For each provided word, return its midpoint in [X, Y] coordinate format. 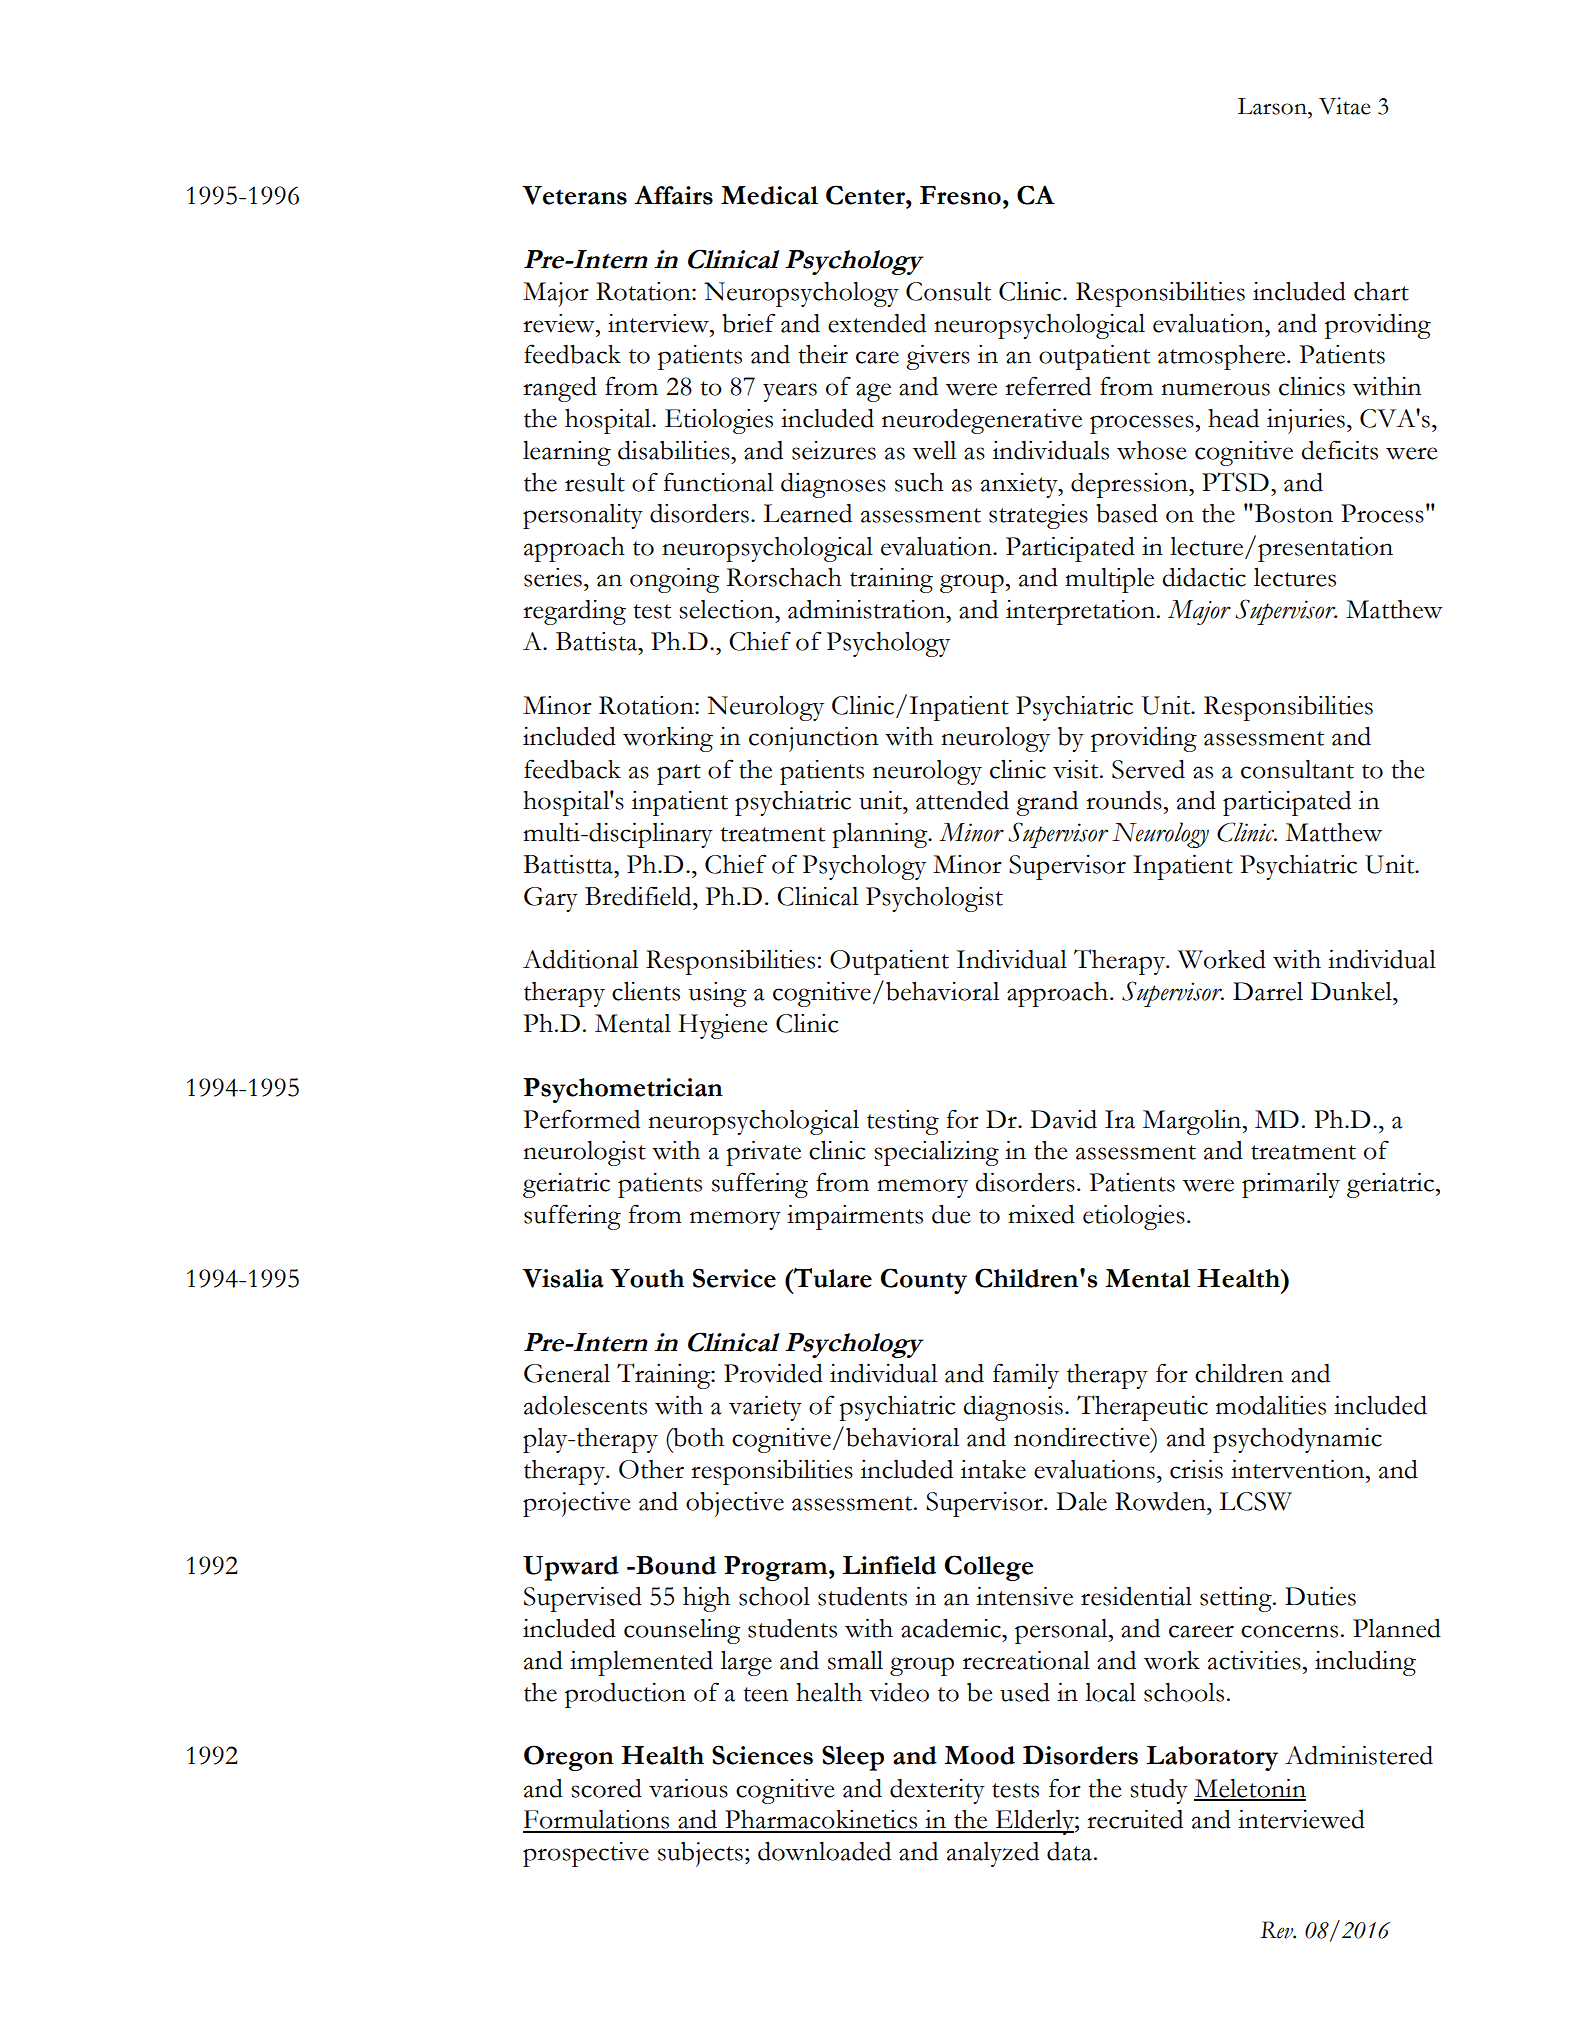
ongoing [674, 580]
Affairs [673, 195]
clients [646, 991]
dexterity [937, 1791]
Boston [1292, 513]
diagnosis [1013, 1408]
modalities [1271, 1405]
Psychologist [934, 899]
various [688, 1788]
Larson [1273, 106]
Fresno [960, 195]
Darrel [1268, 991]
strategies [1038, 516]
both [697, 1437]
